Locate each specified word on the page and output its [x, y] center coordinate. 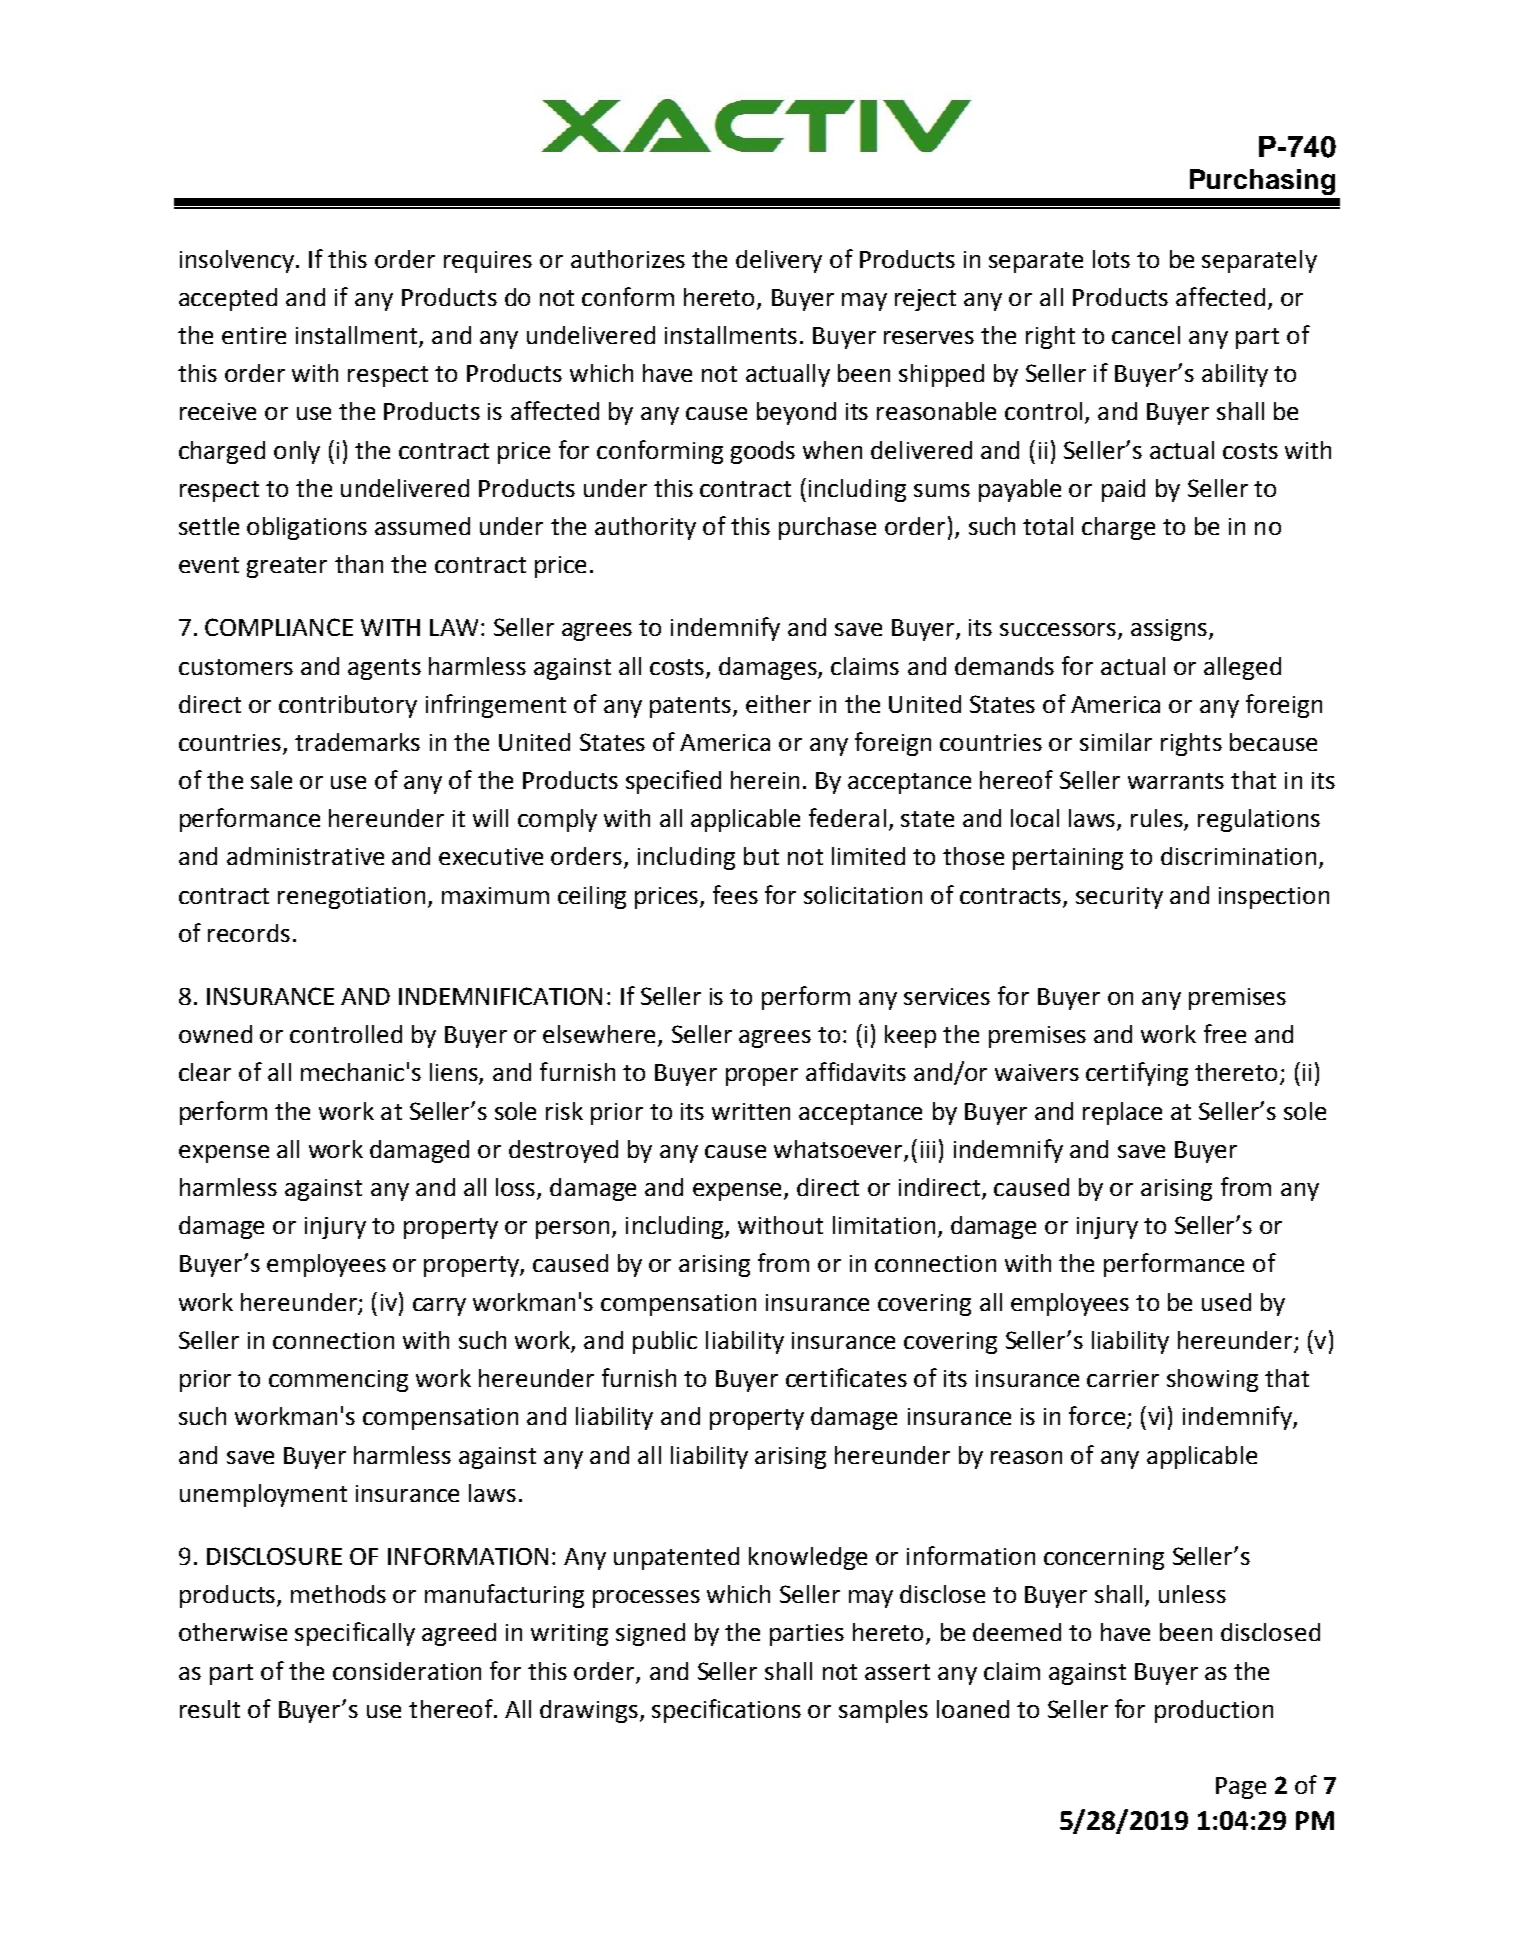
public [665, 1342]
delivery [779, 261]
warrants [1176, 781]
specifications [726, 1711]
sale [271, 780]
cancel [1146, 335]
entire [254, 335]
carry [439, 1307]
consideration [407, 1671]
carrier [1123, 1378]
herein [765, 780]
